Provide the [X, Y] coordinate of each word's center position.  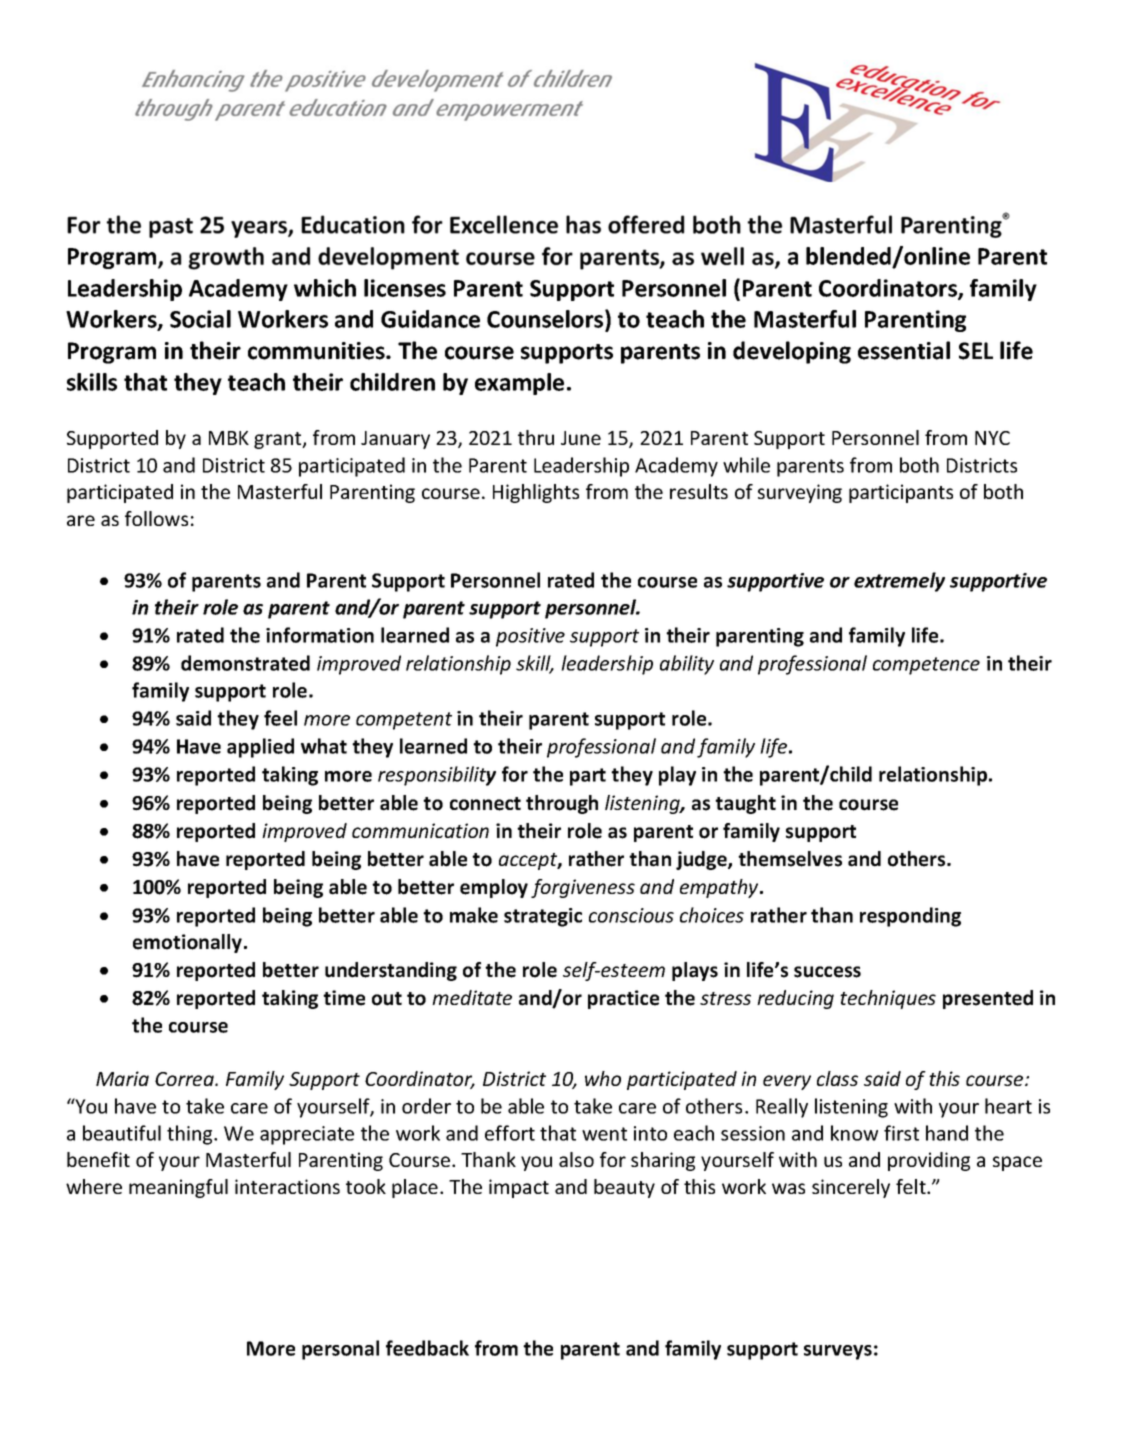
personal [340, 1350]
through [562, 804]
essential [904, 350]
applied [260, 748]
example [519, 384]
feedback [427, 1348]
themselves [790, 859]
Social [200, 319]
